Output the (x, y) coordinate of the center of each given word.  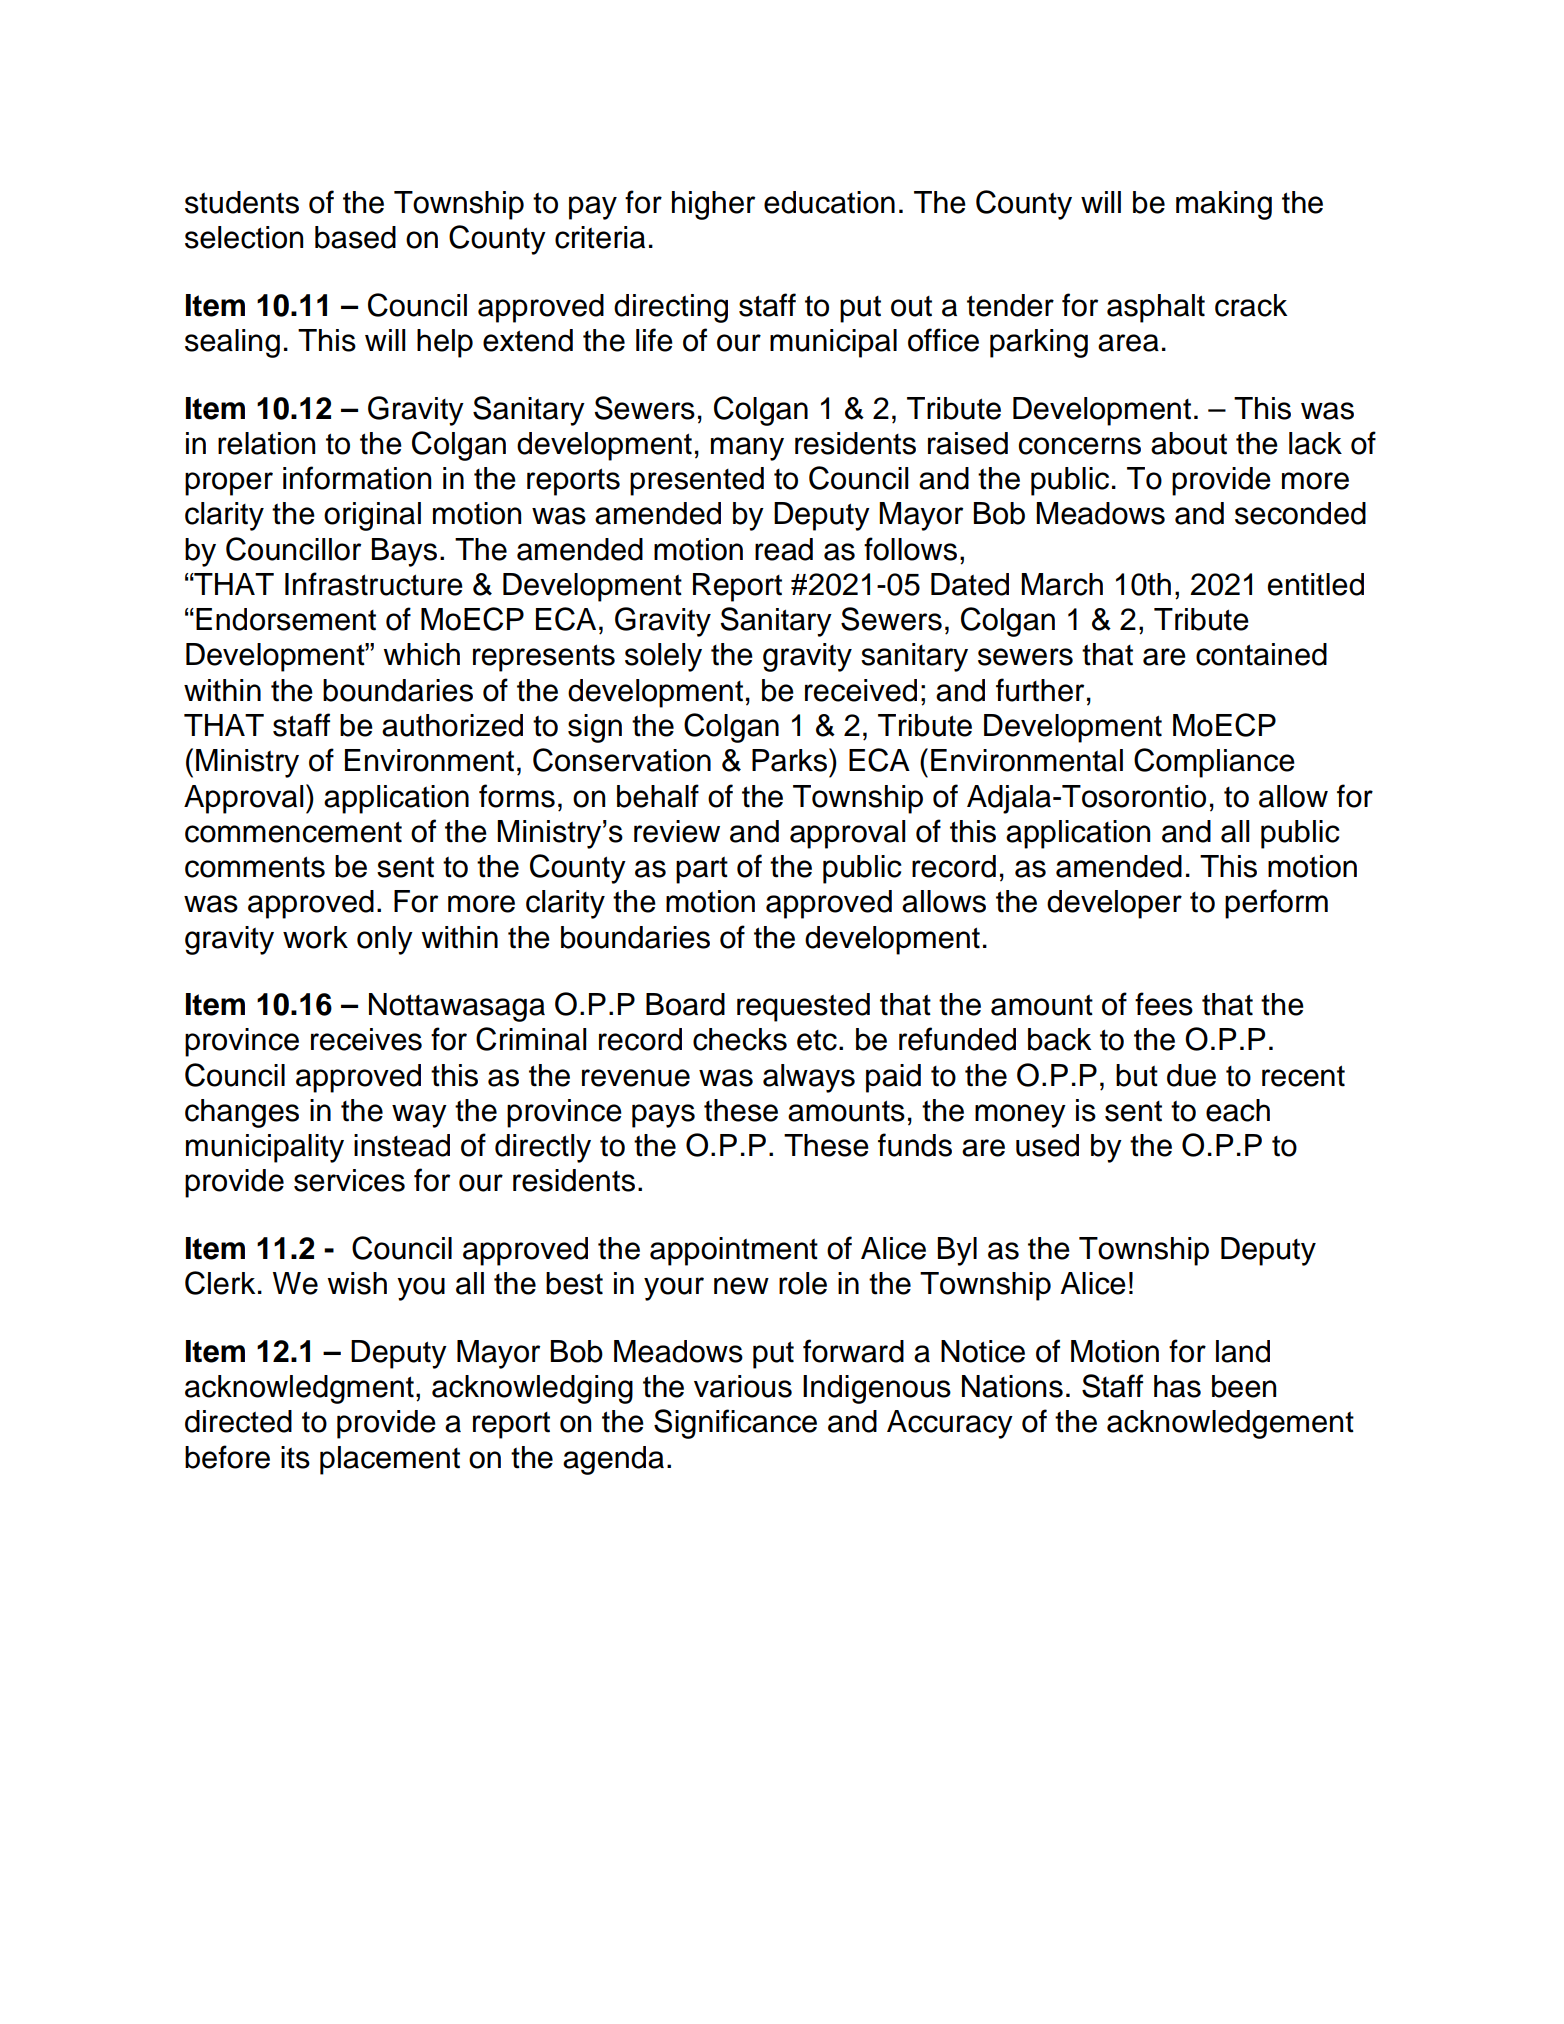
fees (1164, 1004)
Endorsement (286, 619)
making (1224, 205)
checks (740, 1039)
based (355, 237)
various (743, 1386)
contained (1261, 654)
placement (390, 1460)
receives (366, 1039)
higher (713, 205)
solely (663, 657)
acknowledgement (1230, 1424)
